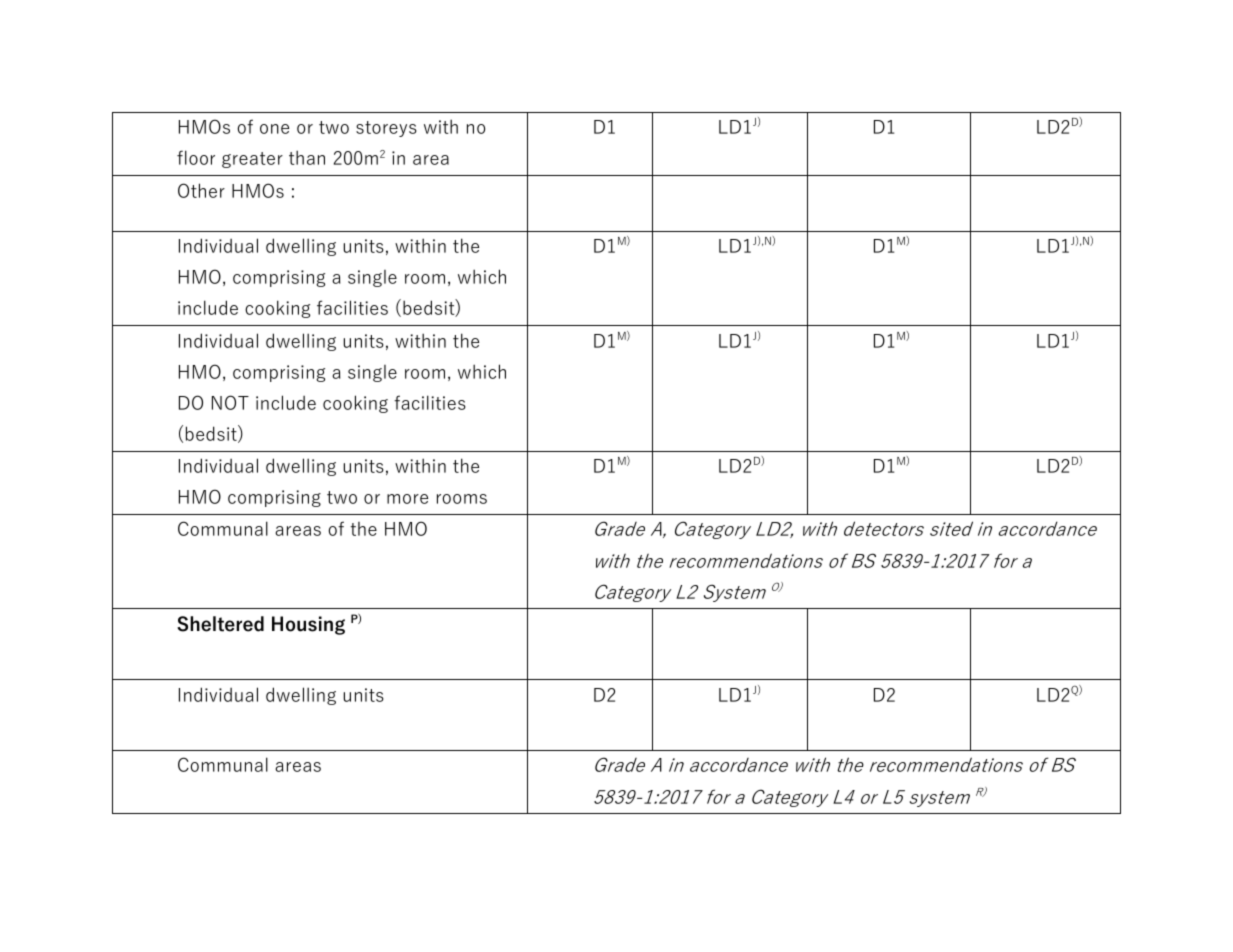 The height and width of the screenshot is (952, 1233). I want to click on NOT, so click(230, 402).
